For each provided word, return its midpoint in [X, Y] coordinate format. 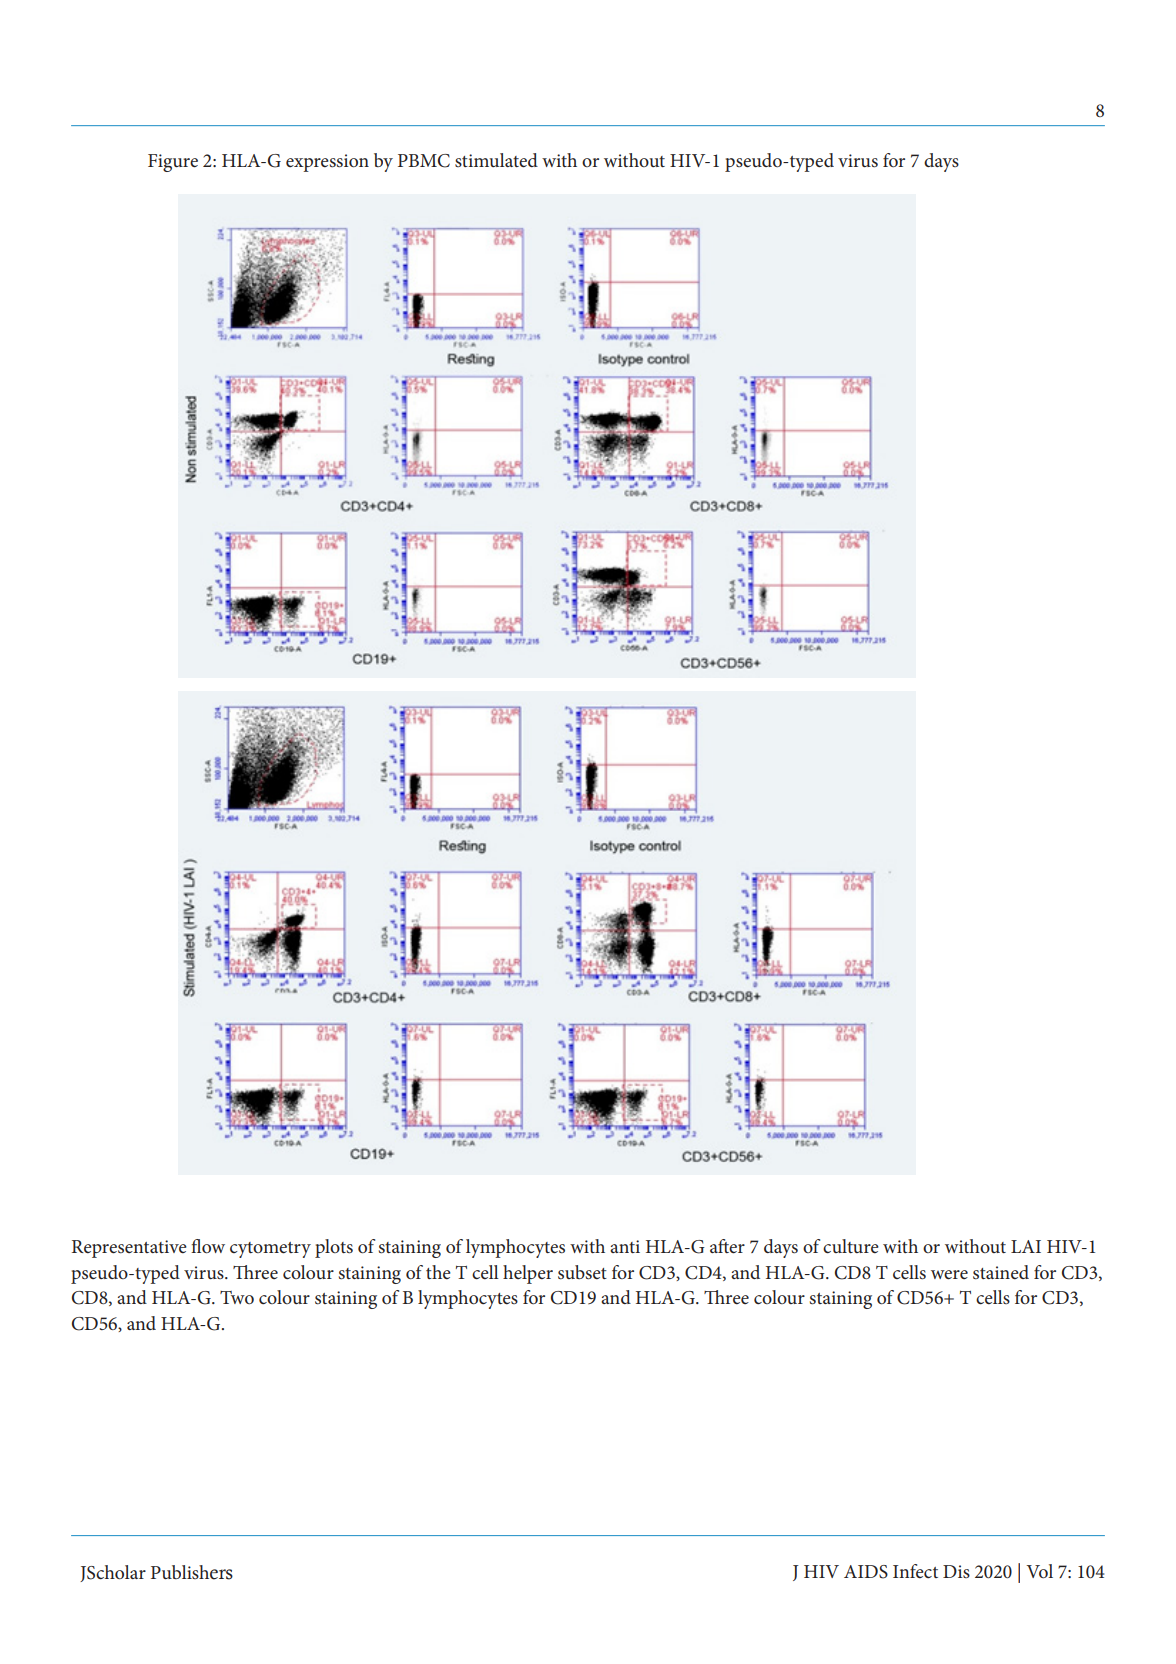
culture [851, 1246]
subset [582, 1272]
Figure [173, 163]
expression [327, 163]
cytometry [270, 1250]
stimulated [496, 160]
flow [208, 1246]
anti [625, 1246]
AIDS [866, 1572]
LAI [1026, 1246]
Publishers [192, 1572]
